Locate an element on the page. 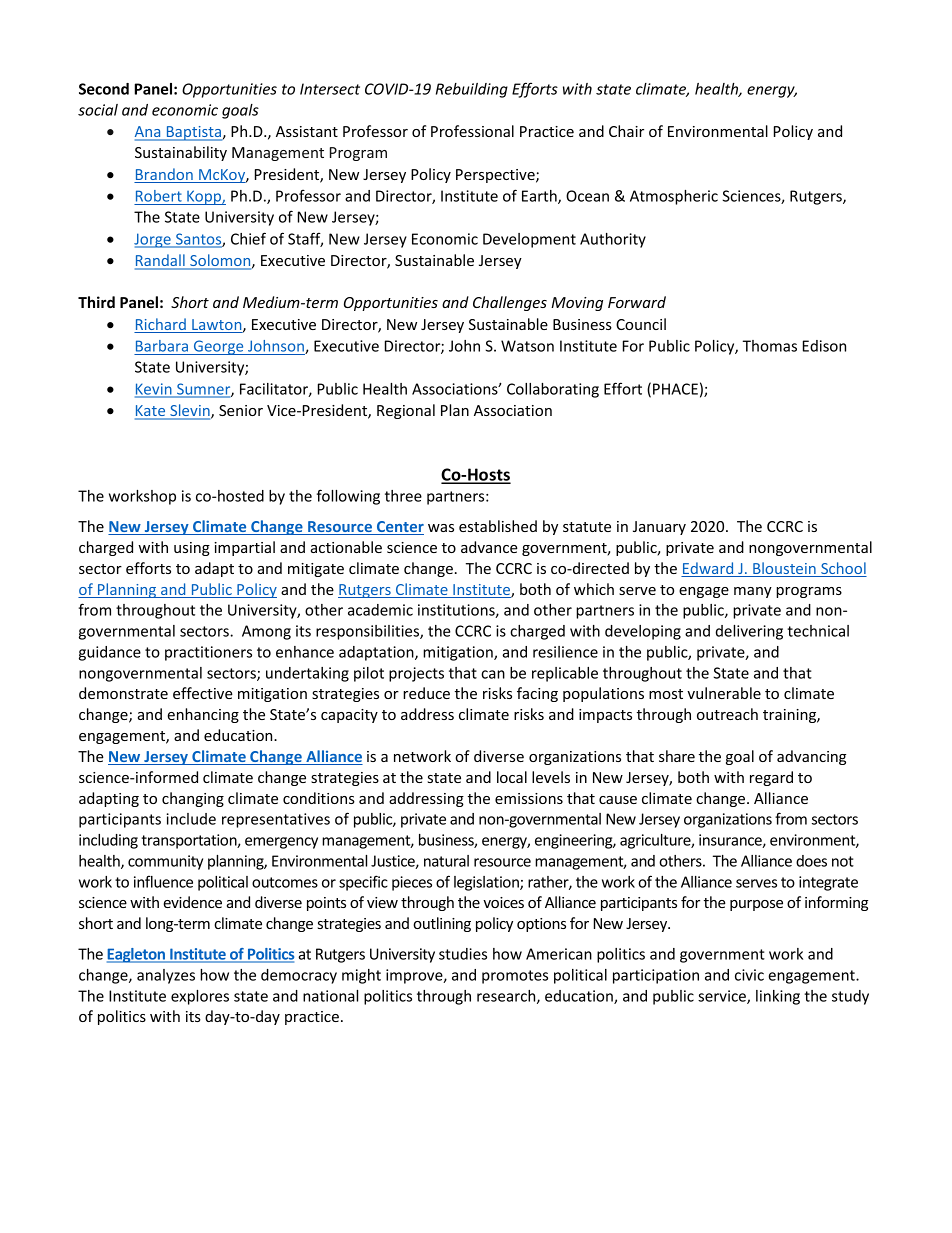 Image resolution: width=952 pixels, height=1233 pixels. reduce is located at coordinates (426, 693).
